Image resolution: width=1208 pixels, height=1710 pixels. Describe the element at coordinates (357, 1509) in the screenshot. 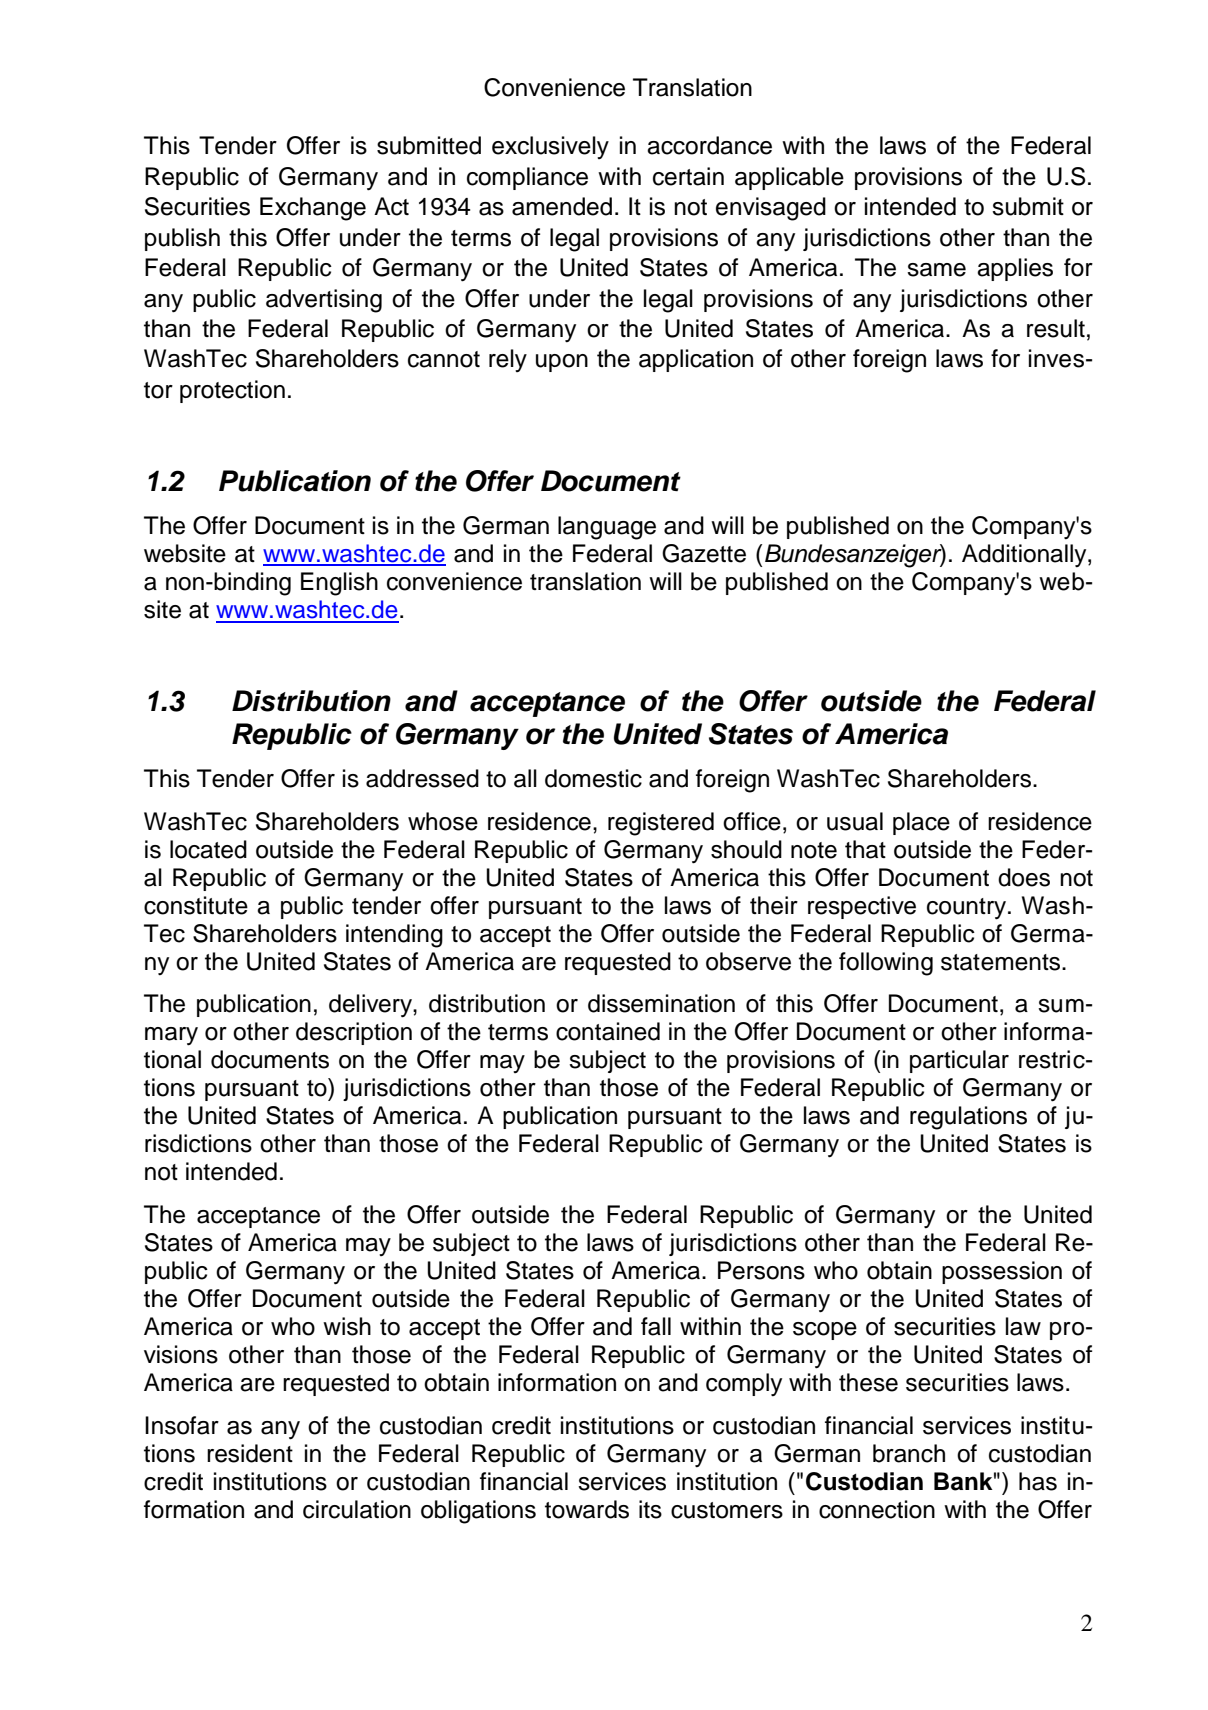

I see `circulation` at that location.
